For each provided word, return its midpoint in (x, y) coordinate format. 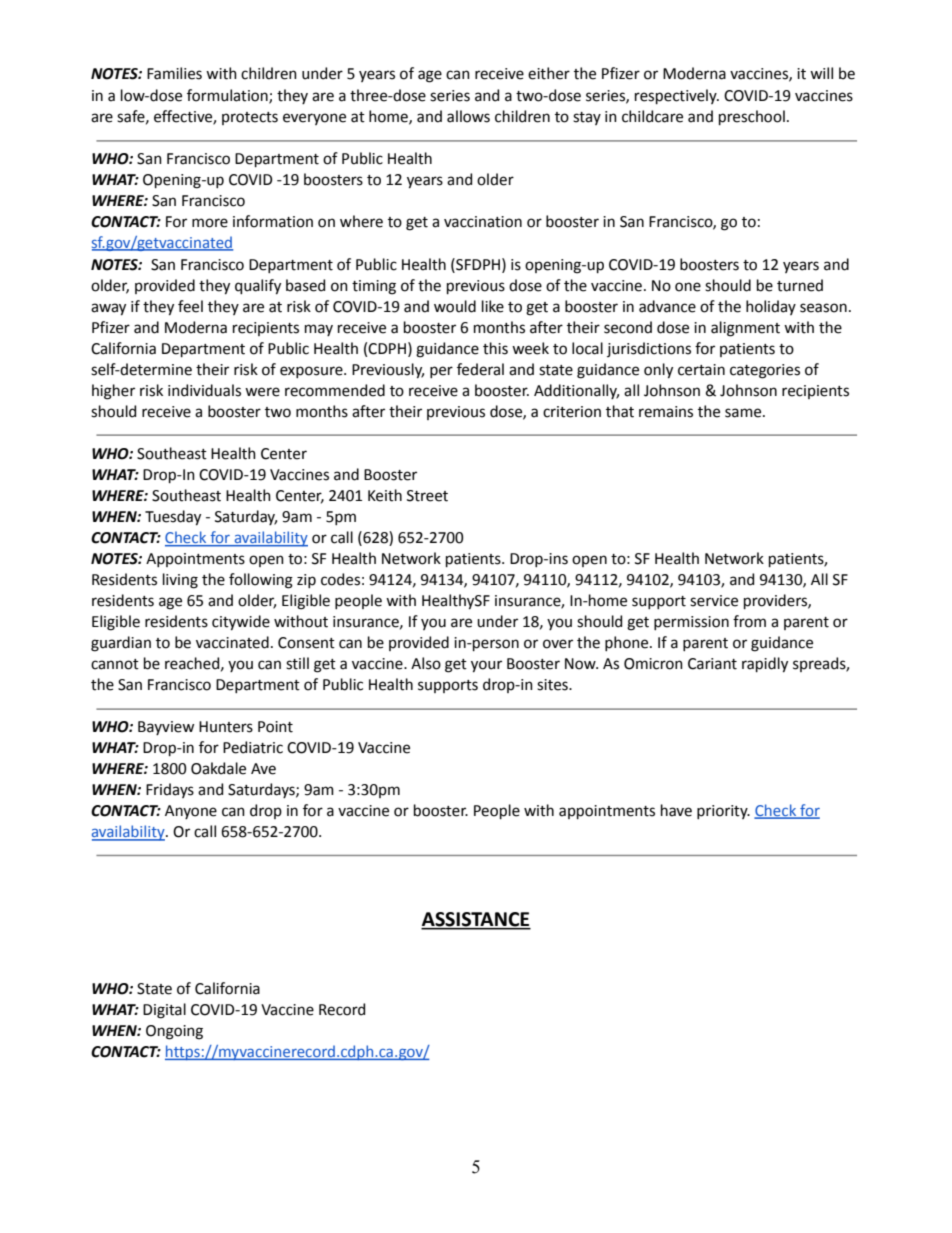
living (180, 581)
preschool (752, 117)
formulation (228, 96)
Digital (164, 1011)
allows (468, 116)
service (714, 601)
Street (427, 496)
